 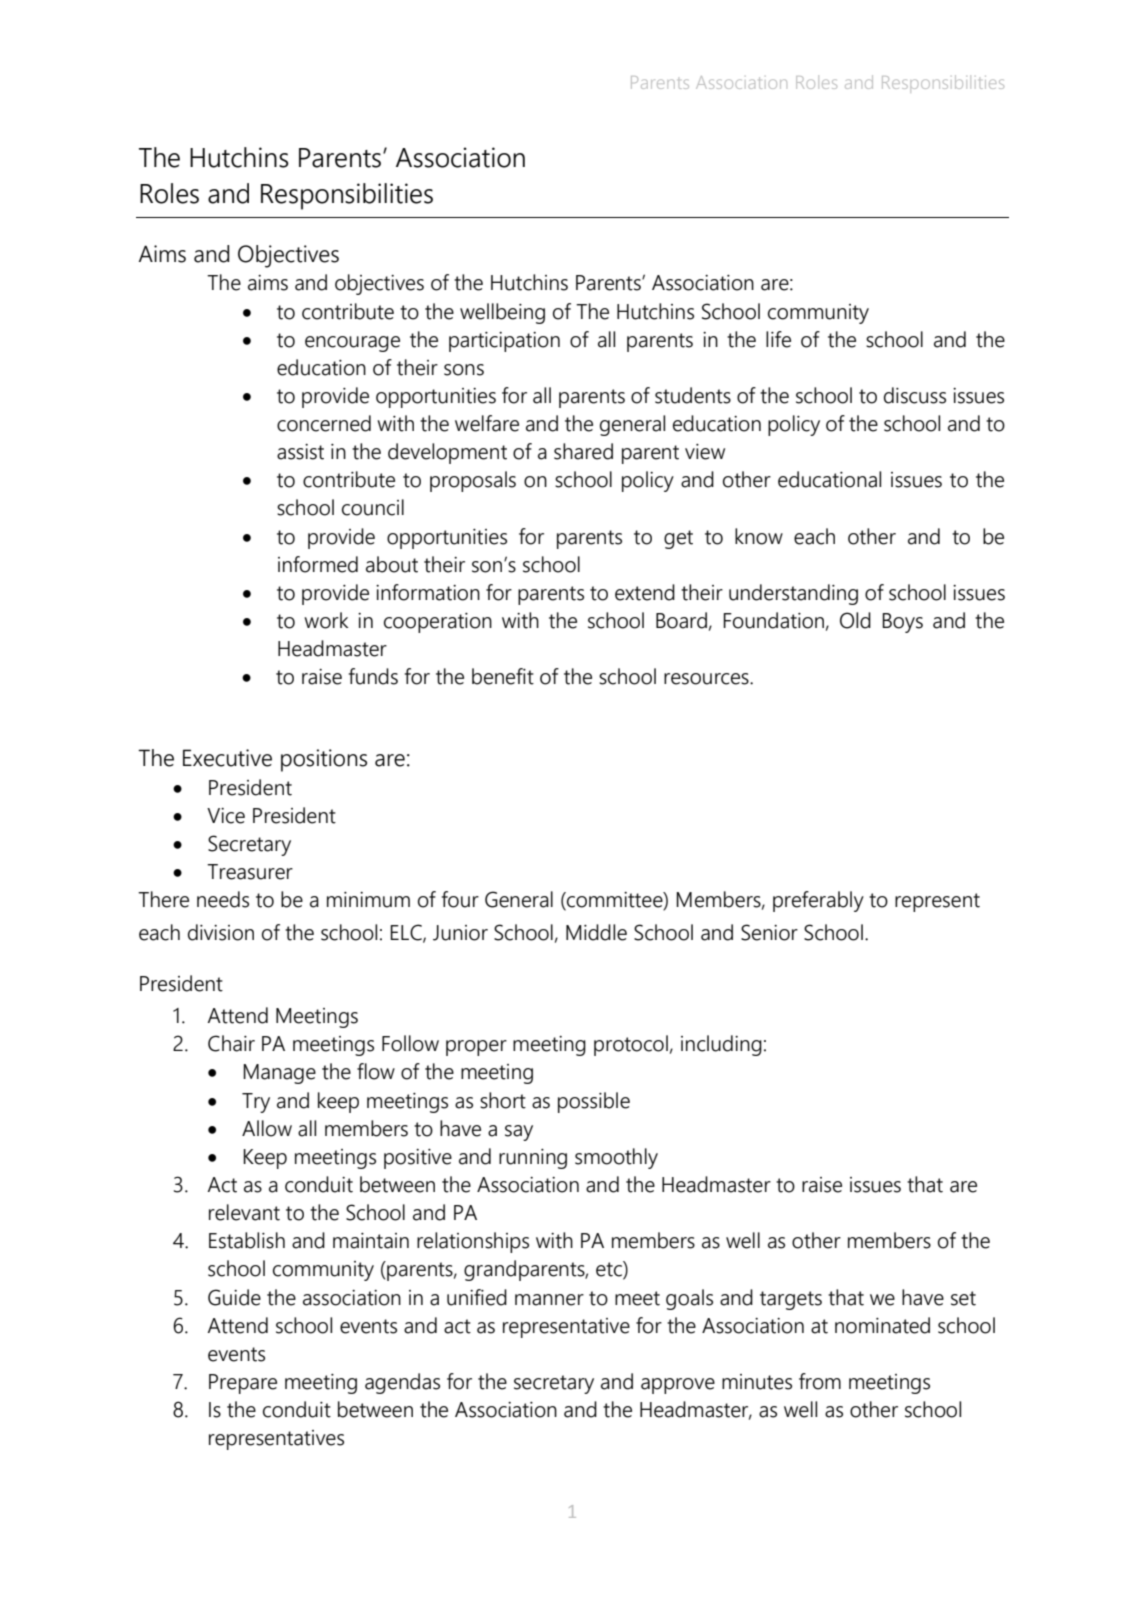 What do you see at coordinates (503, 676) in the document?
I see `benefit` at bounding box center [503, 676].
